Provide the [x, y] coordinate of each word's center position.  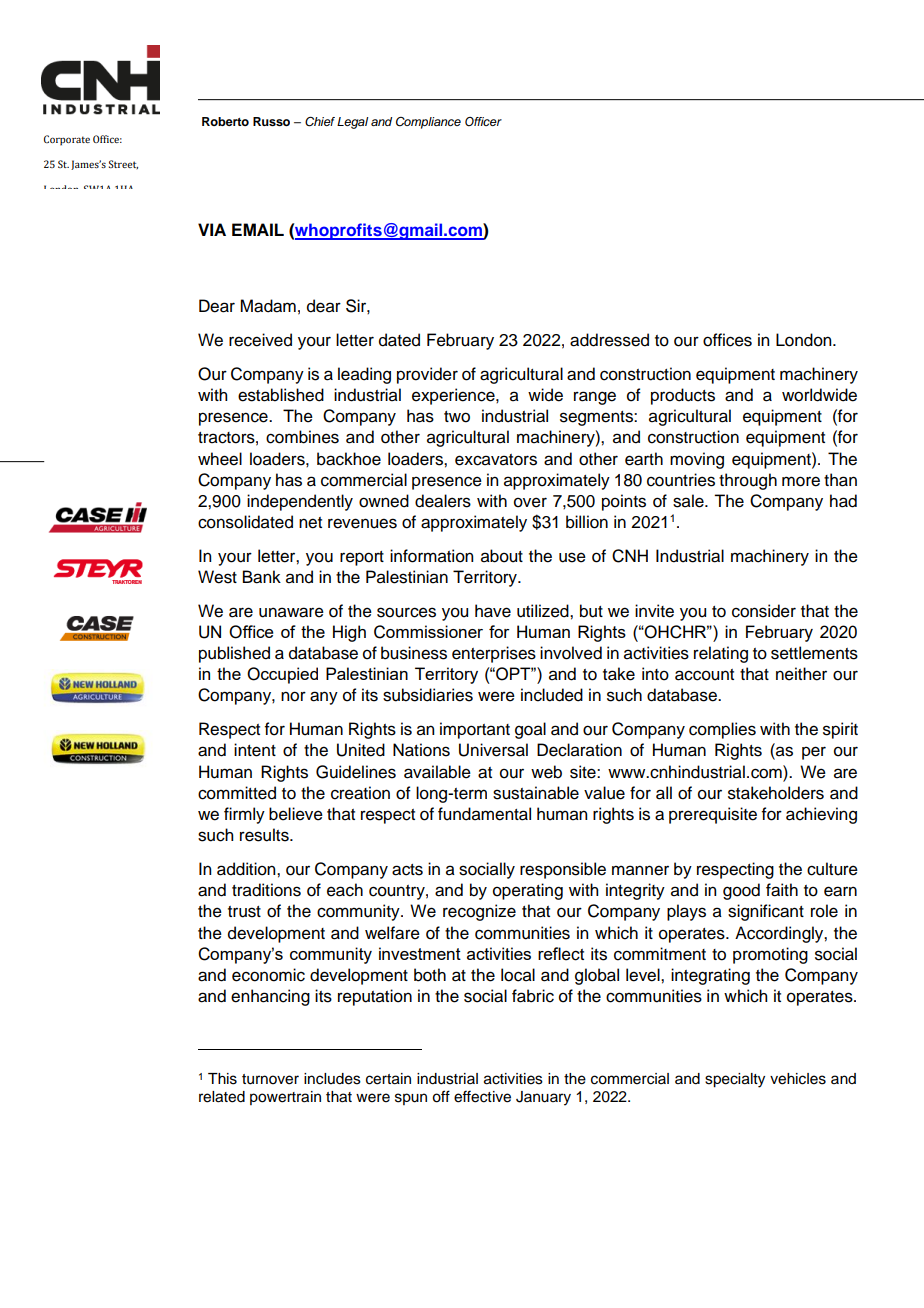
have [493, 611]
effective [482, 1096]
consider [764, 611]
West [217, 577]
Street [123, 164]
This [222, 1079]
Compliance [428, 123]
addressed [609, 340]
